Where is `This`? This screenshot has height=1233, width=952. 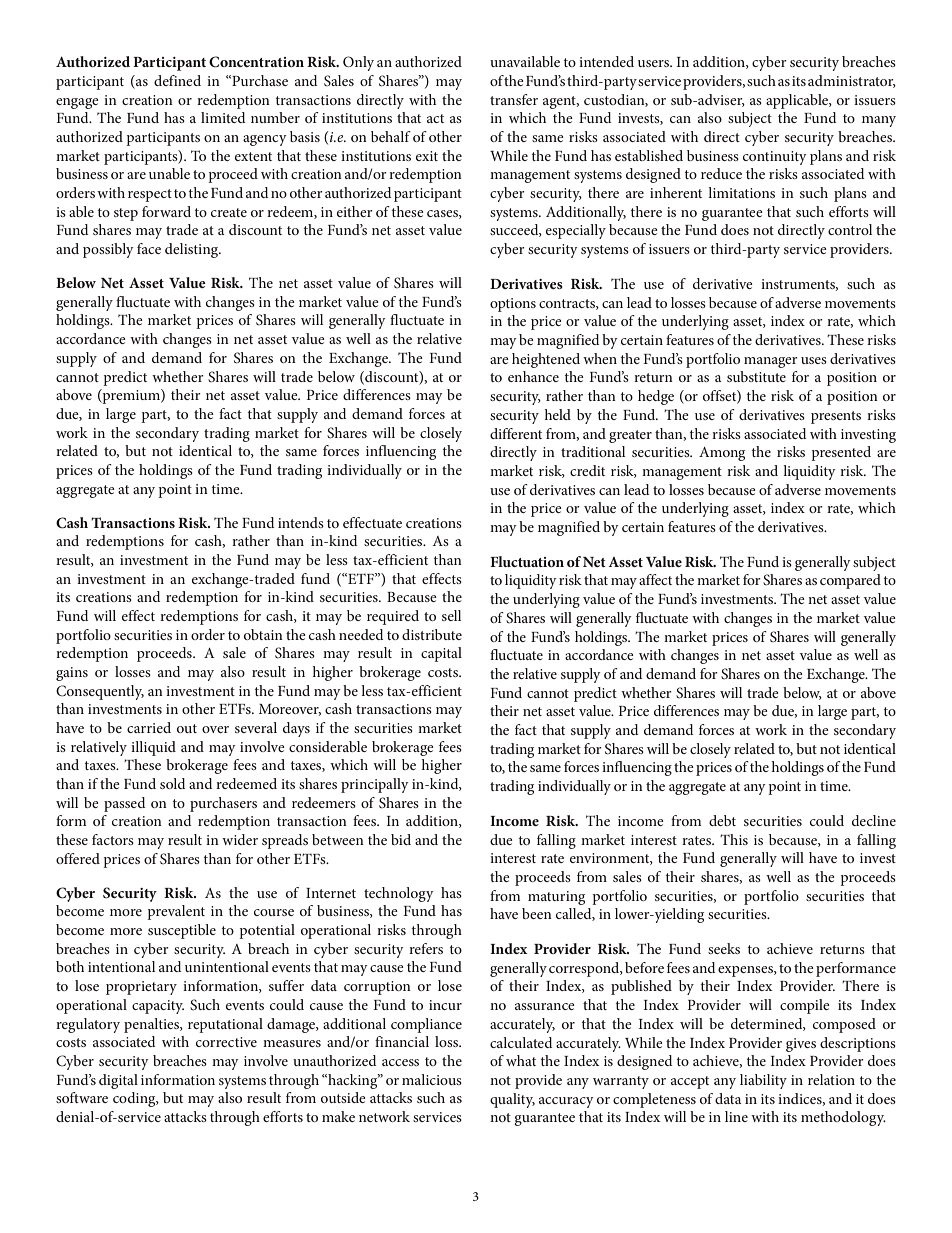
This is located at coordinates (734, 839).
